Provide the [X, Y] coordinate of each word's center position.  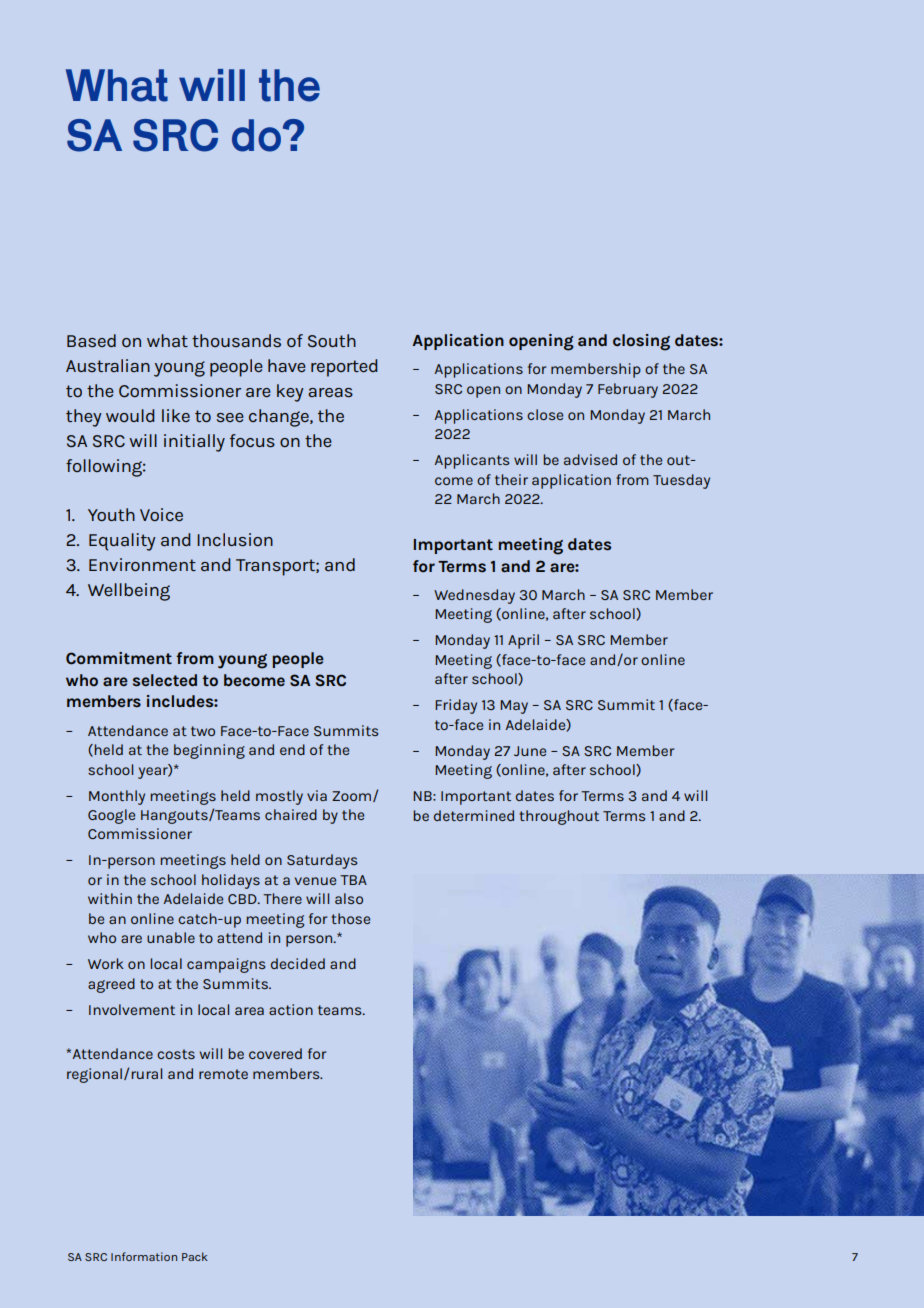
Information [144, 1256]
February [628, 390]
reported [344, 368]
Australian [108, 365]
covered [275, 1053]
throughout [559, 817]
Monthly [117, 797]
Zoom [353, 796]
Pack [195, 1256]
